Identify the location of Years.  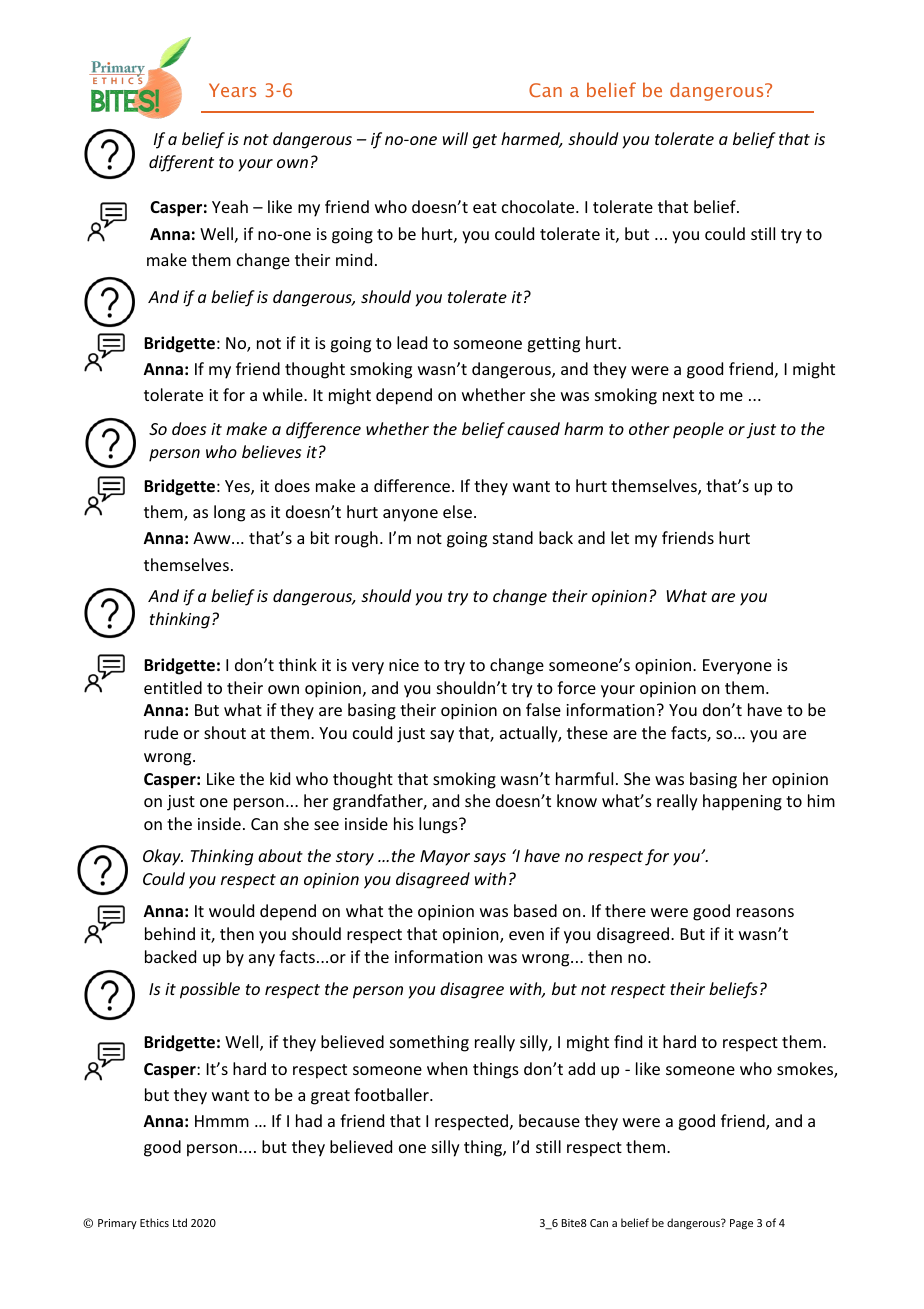
(232, 90).
